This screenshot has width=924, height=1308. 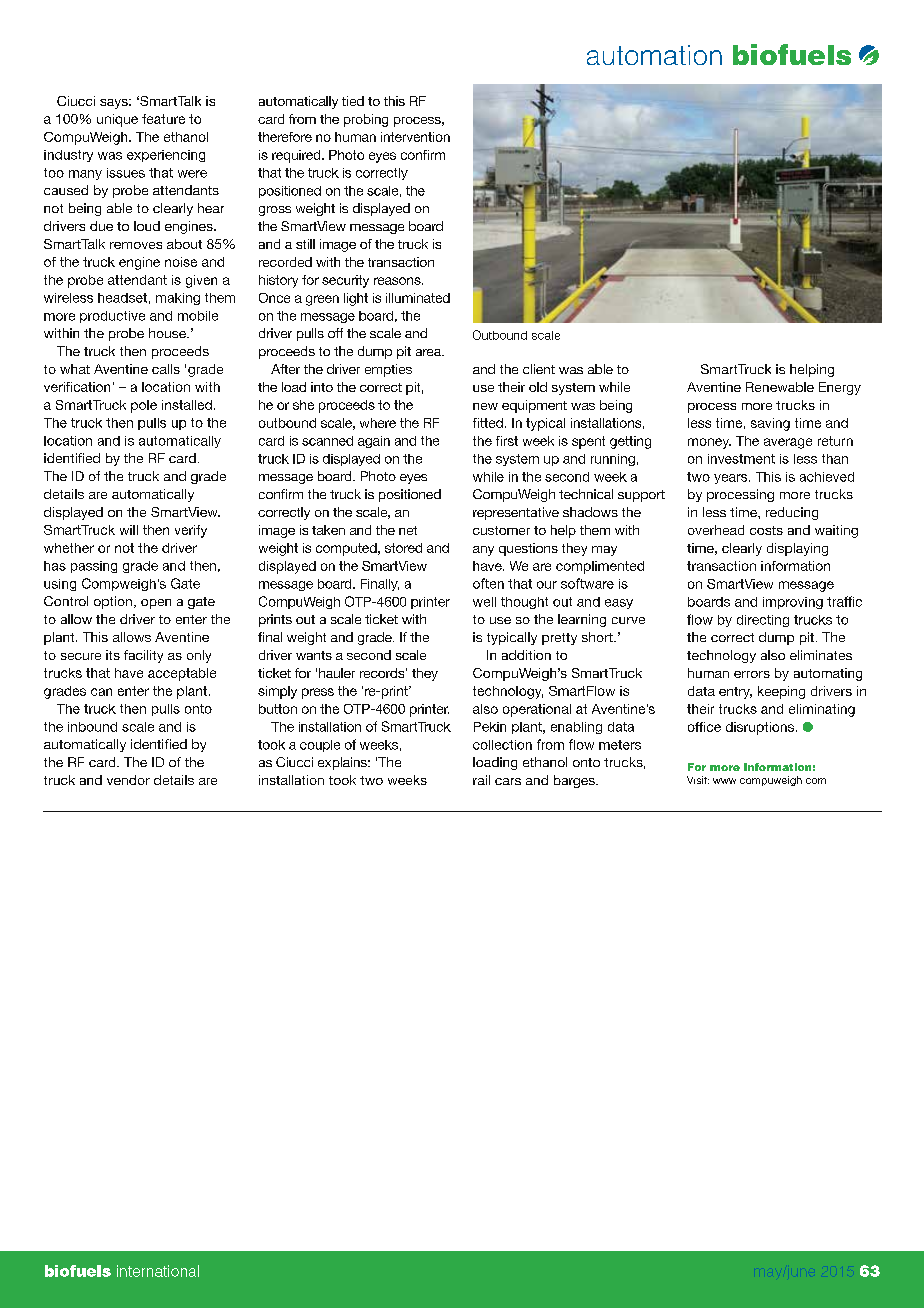 I want to click on rail, so click(x=481, y=780).
